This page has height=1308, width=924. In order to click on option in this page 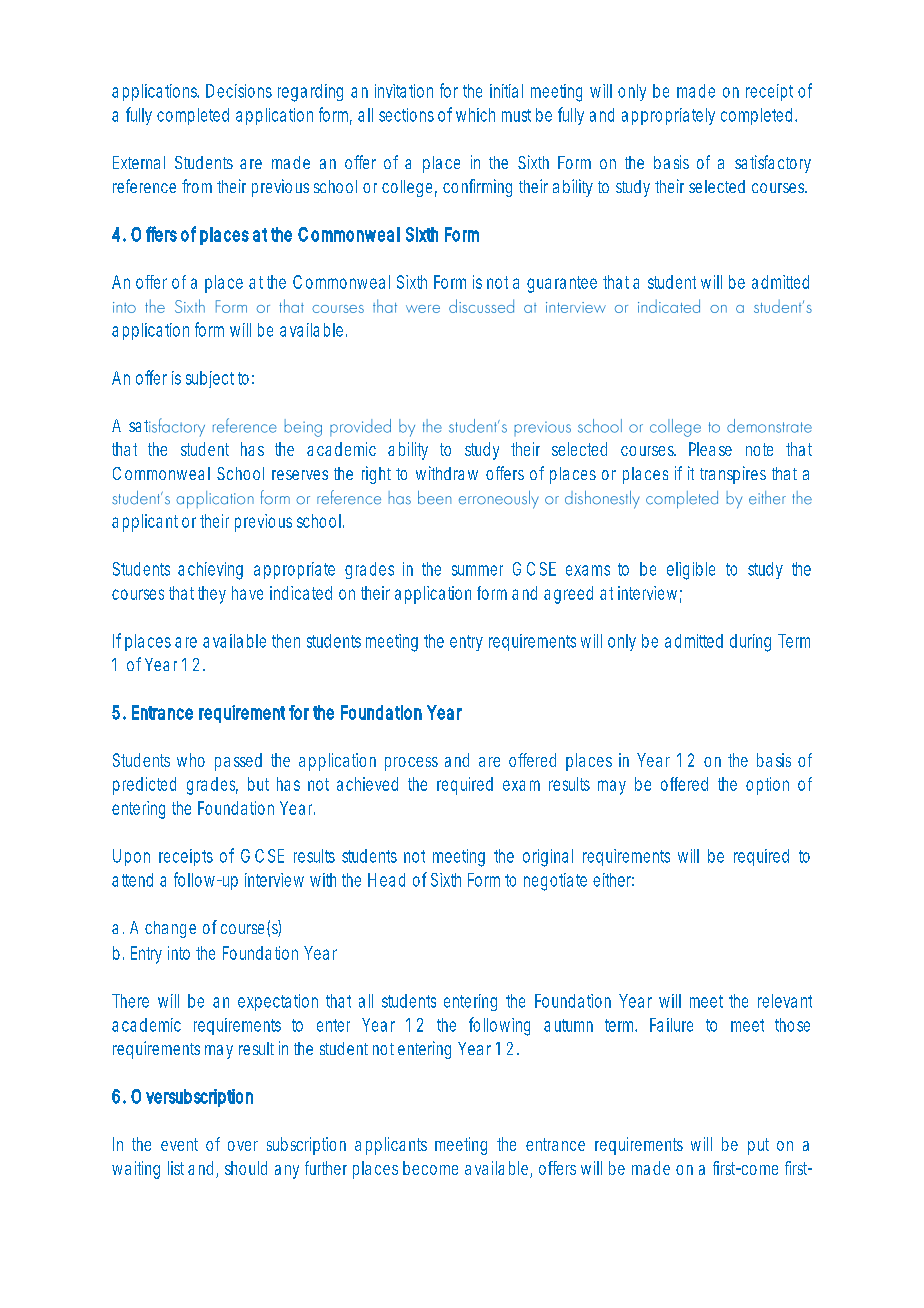, I will do `click(767, 786)`.
